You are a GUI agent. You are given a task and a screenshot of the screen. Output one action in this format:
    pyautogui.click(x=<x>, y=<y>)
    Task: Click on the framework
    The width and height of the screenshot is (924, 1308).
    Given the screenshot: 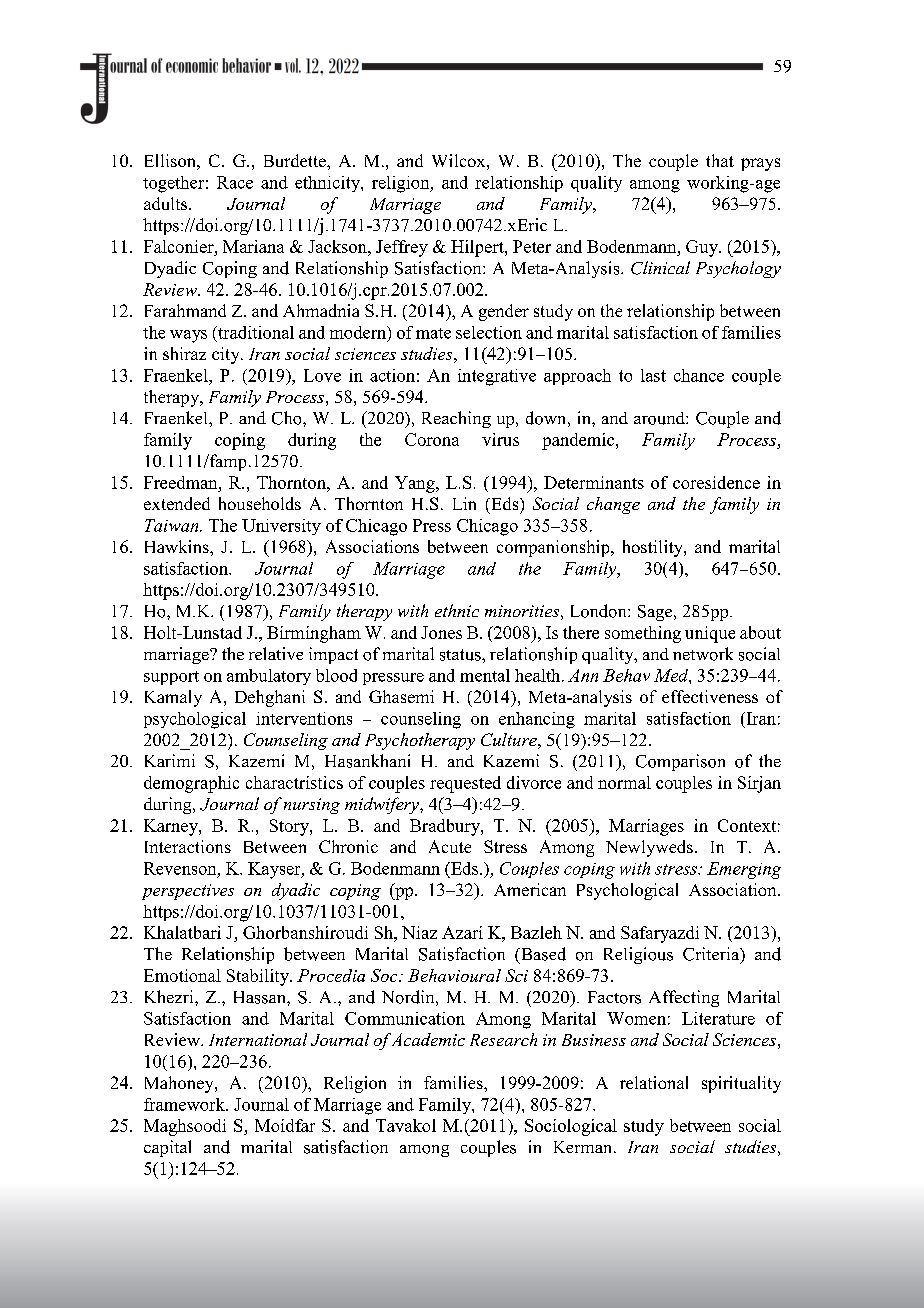 What is the action you would take?
    pyautogui.click(x=185, y=1104)
